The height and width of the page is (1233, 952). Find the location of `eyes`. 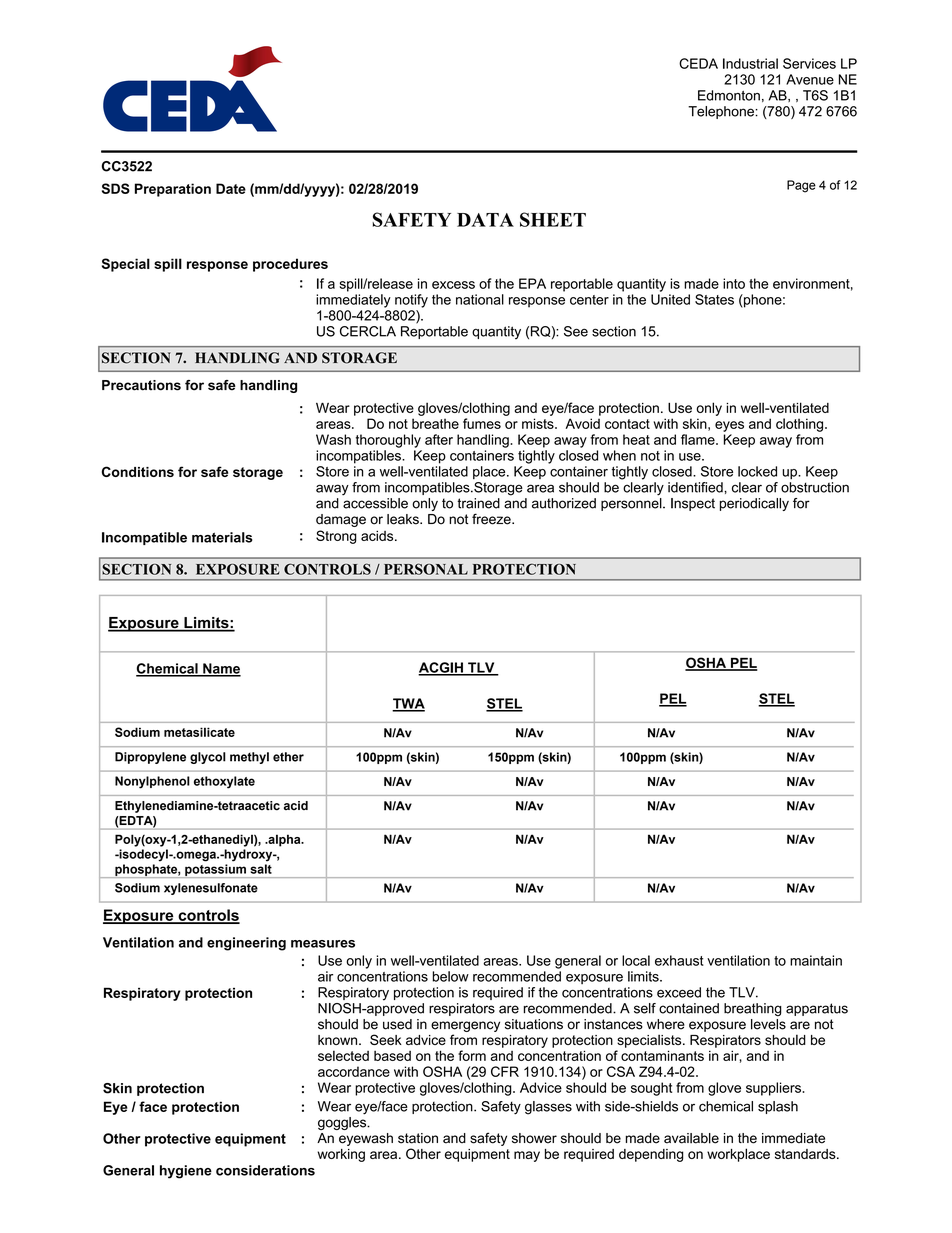

eyes is located at coordinates (729, 426).
